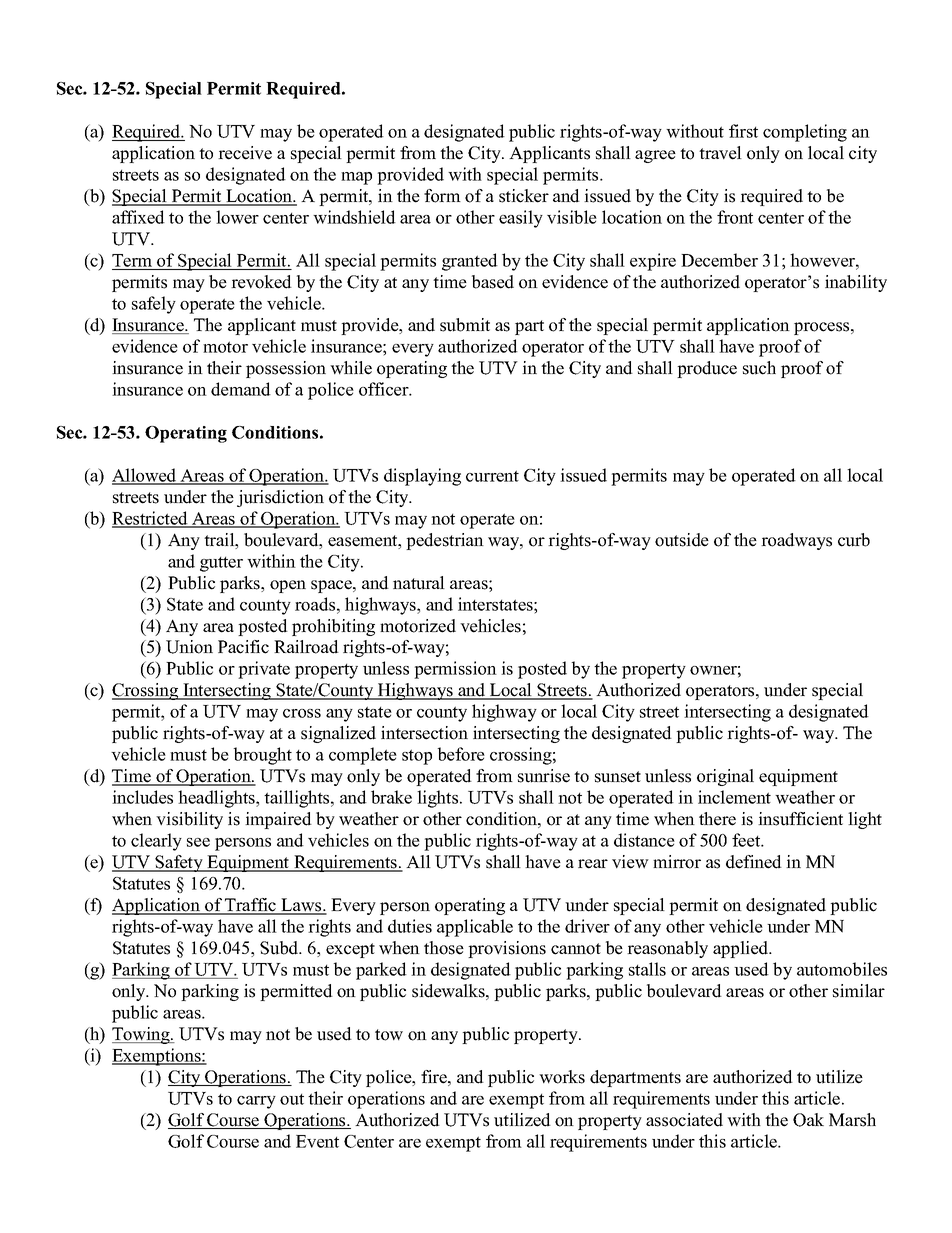 This screenshot has height=1233, width=952. What do you see at coordinates (241, 389) in the screenshot?
I see `demand` at bounding box center [241, 389].
